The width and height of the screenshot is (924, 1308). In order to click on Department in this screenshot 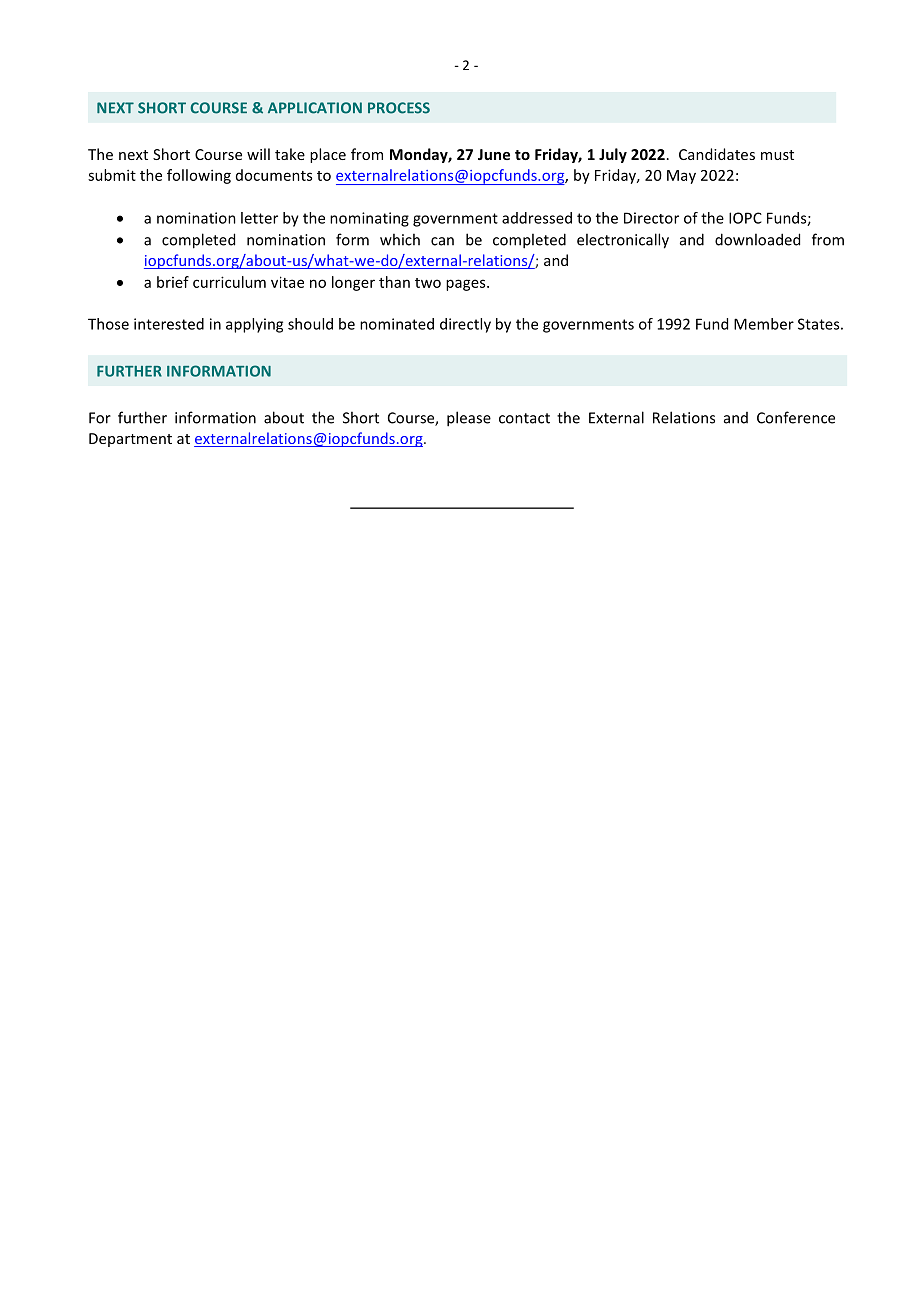, I will do `click(130, 440)`.
